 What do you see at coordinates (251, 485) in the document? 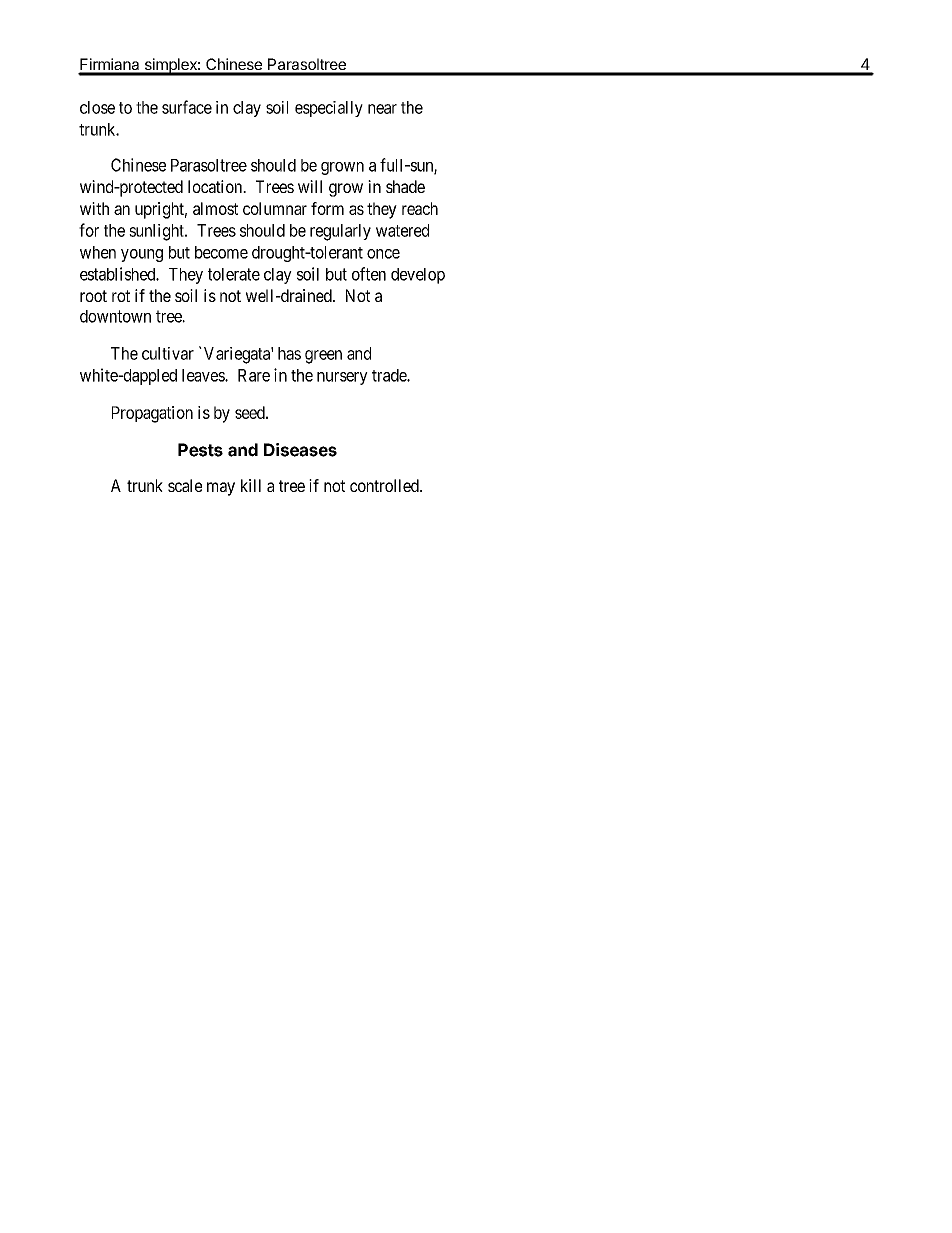
I see `kill` at bounding box center [251, 485].
